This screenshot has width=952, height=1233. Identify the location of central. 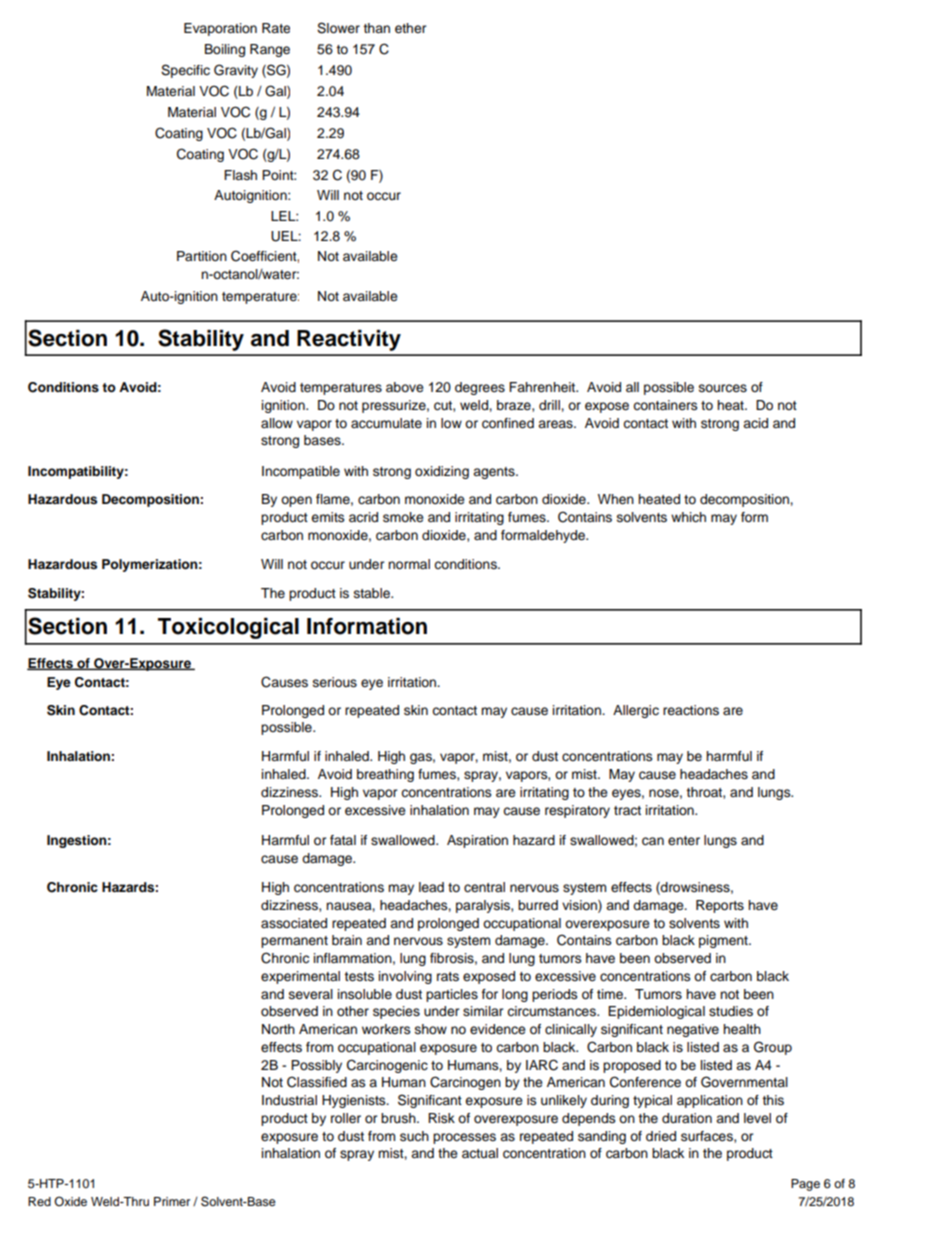
(484, 887).
